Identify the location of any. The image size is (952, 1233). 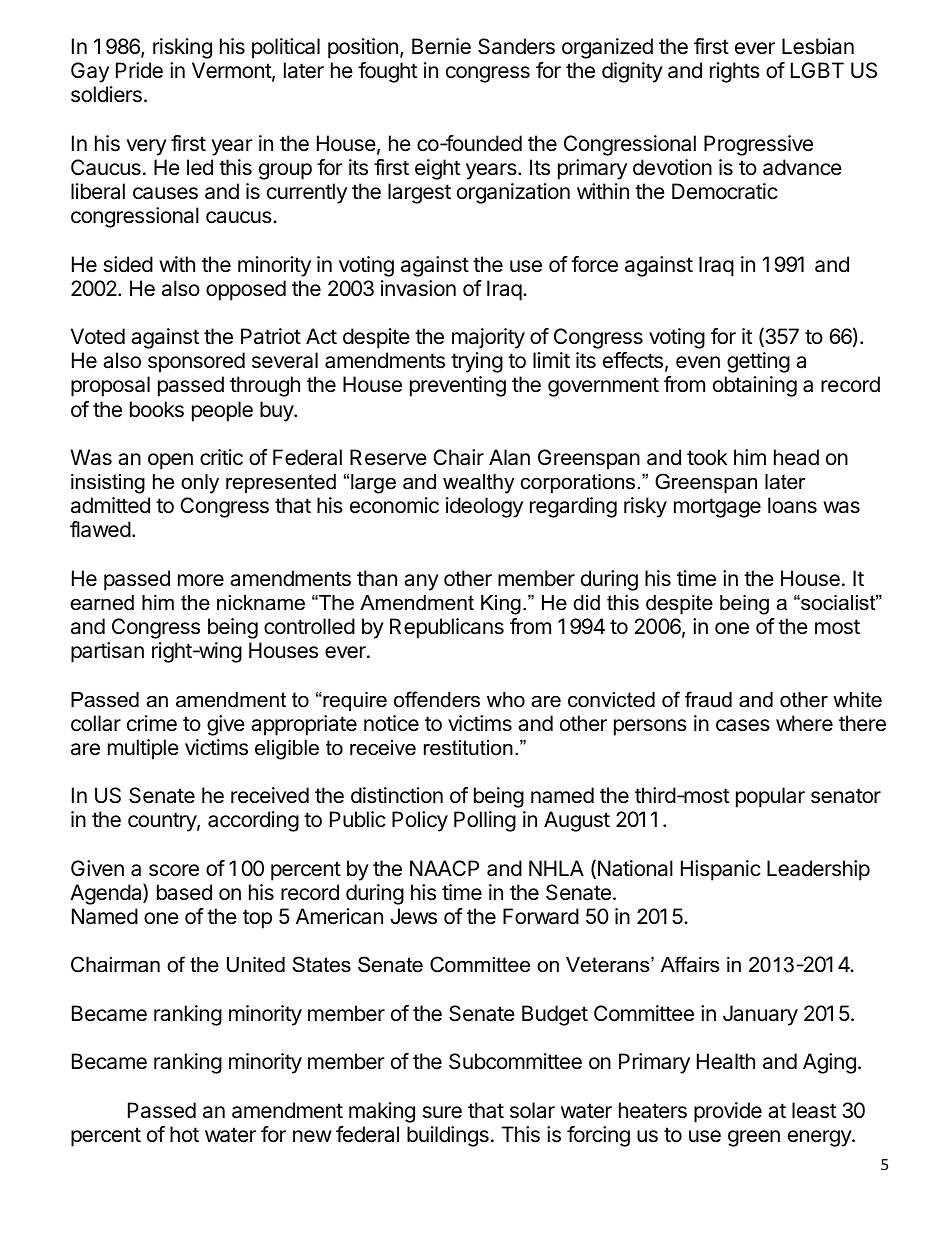
(421, 582).
